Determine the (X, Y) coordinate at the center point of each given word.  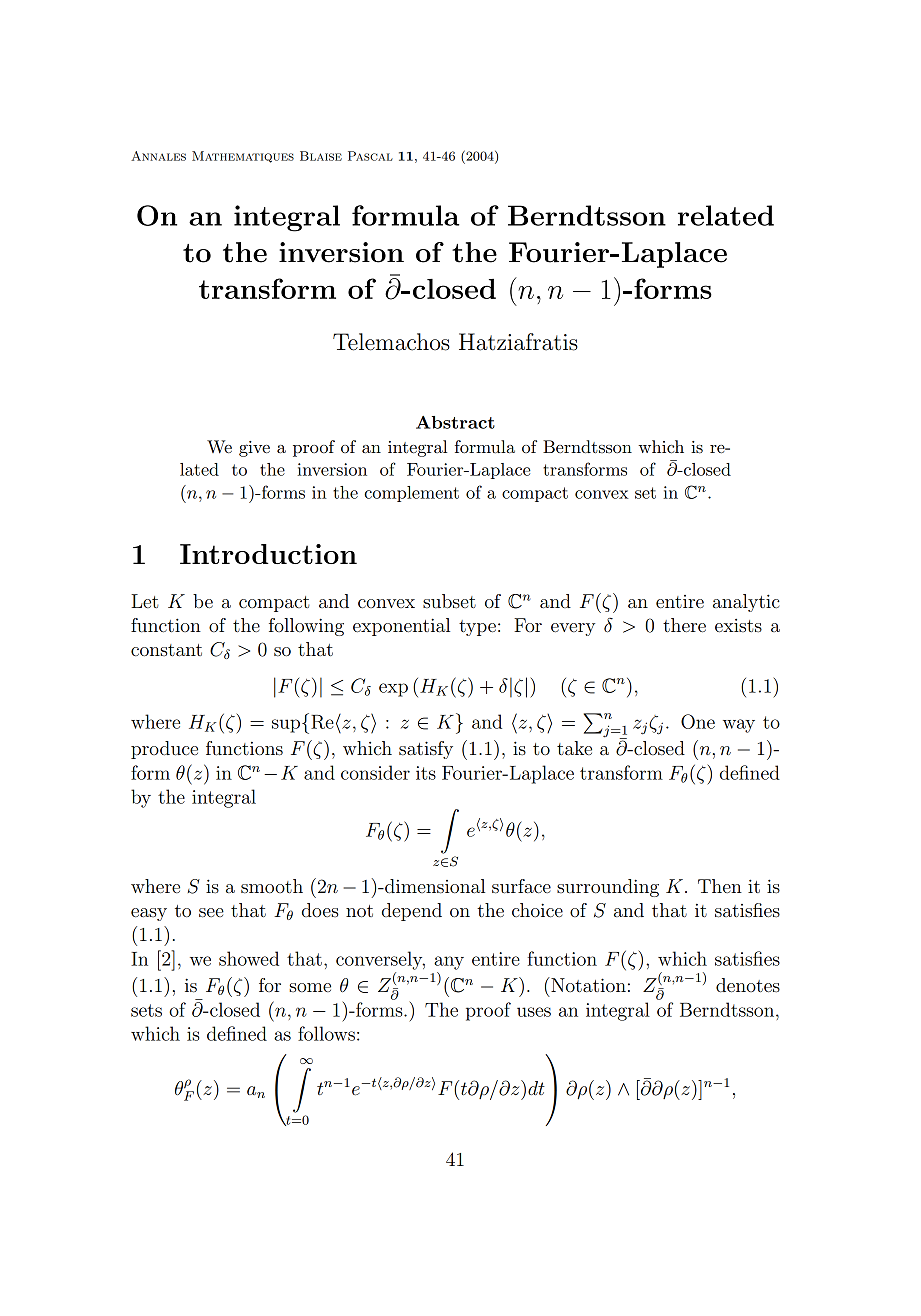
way (739, 726)
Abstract (455, 422)
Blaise (321, 156)
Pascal (370, 156)
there (684, 625)
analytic (746, 603)
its (426, 773)
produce (164, 750)
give (254, 449)
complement (411, 494)
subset (449, 601)
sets (146, 1010)
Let (144, 601)
